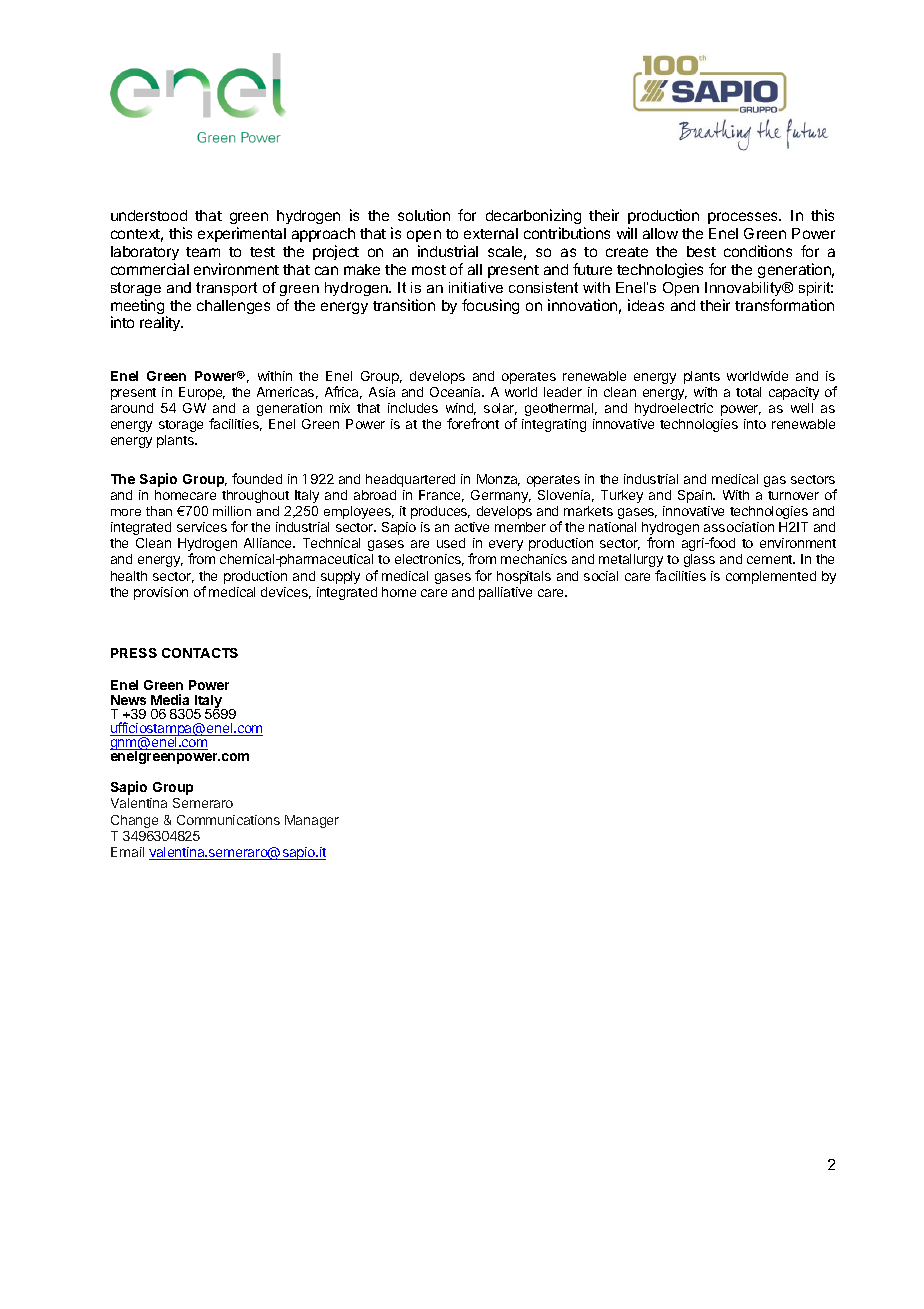 The image size is (924, 1309). I want to click on experimental, so click(242, 234).
